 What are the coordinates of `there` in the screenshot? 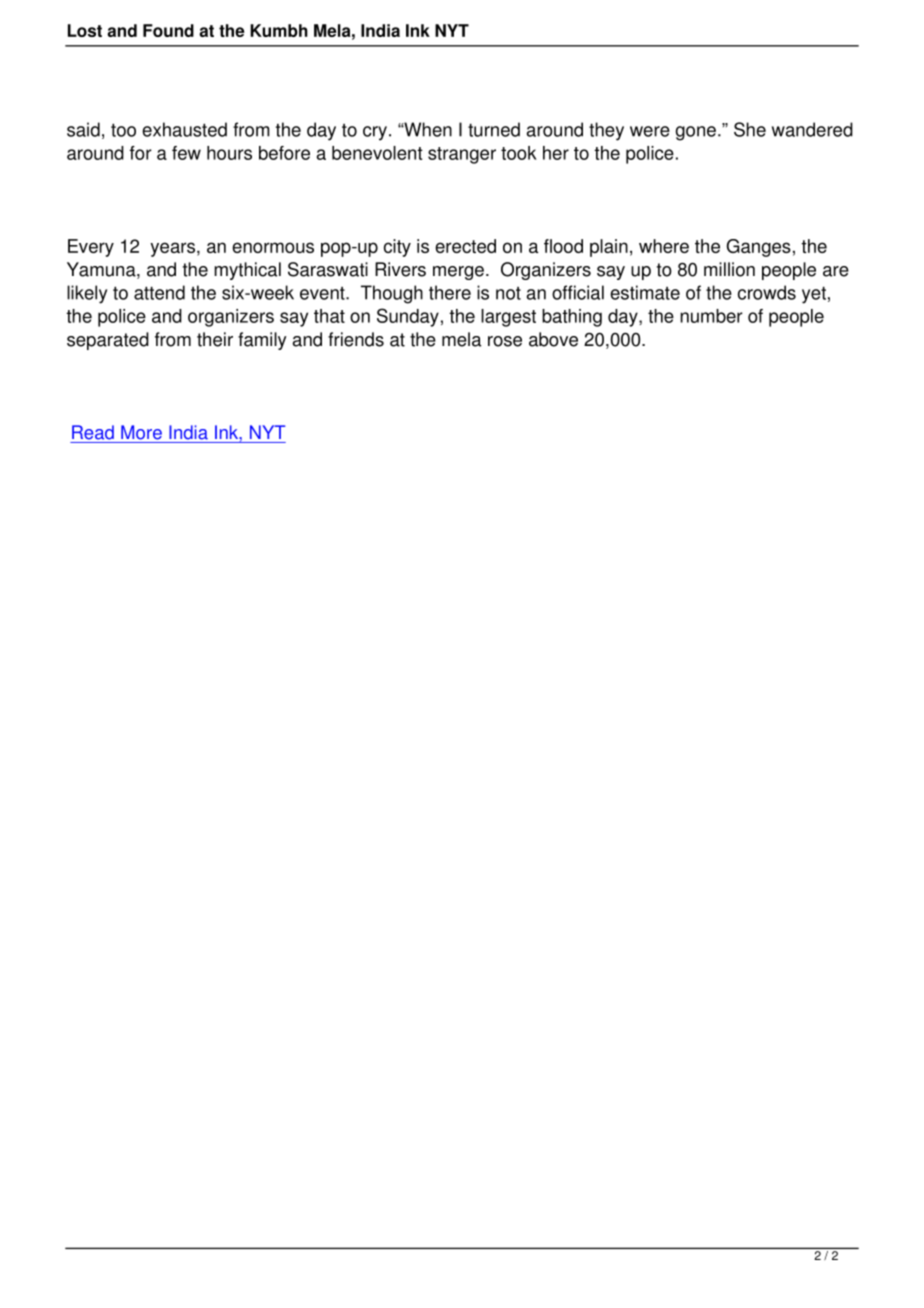 It's located at (450, 292).
